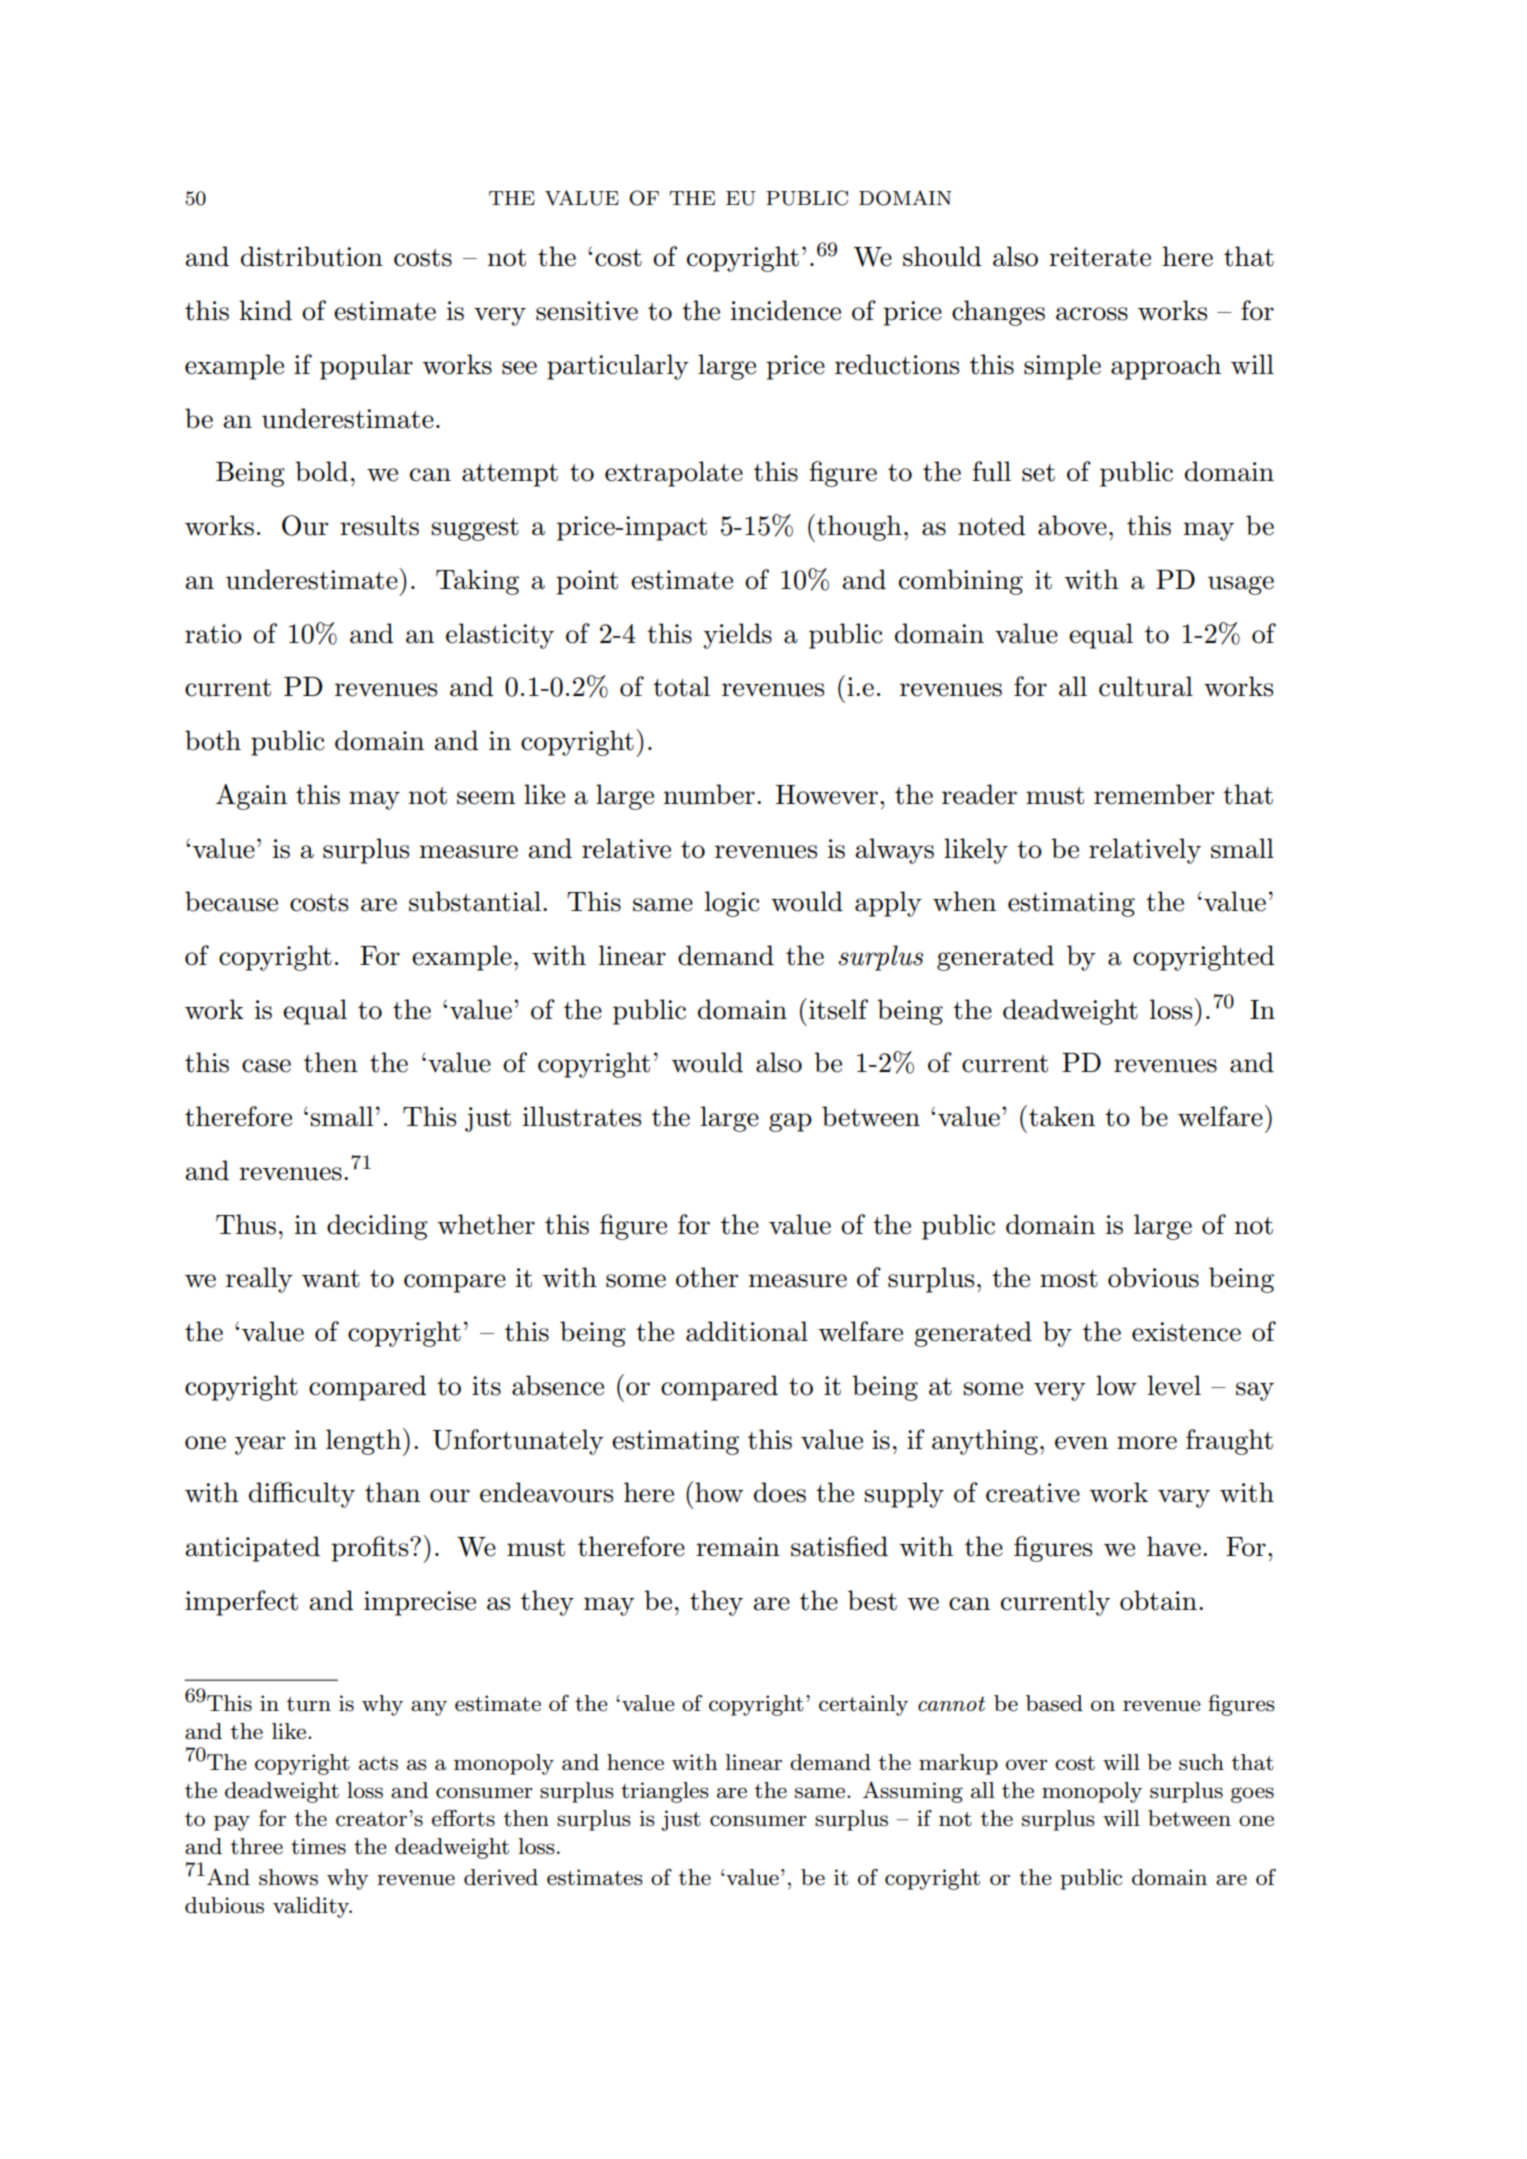 This screenshot has height=2159, width=1527. I want to click on such, so click(1201, 1762).
